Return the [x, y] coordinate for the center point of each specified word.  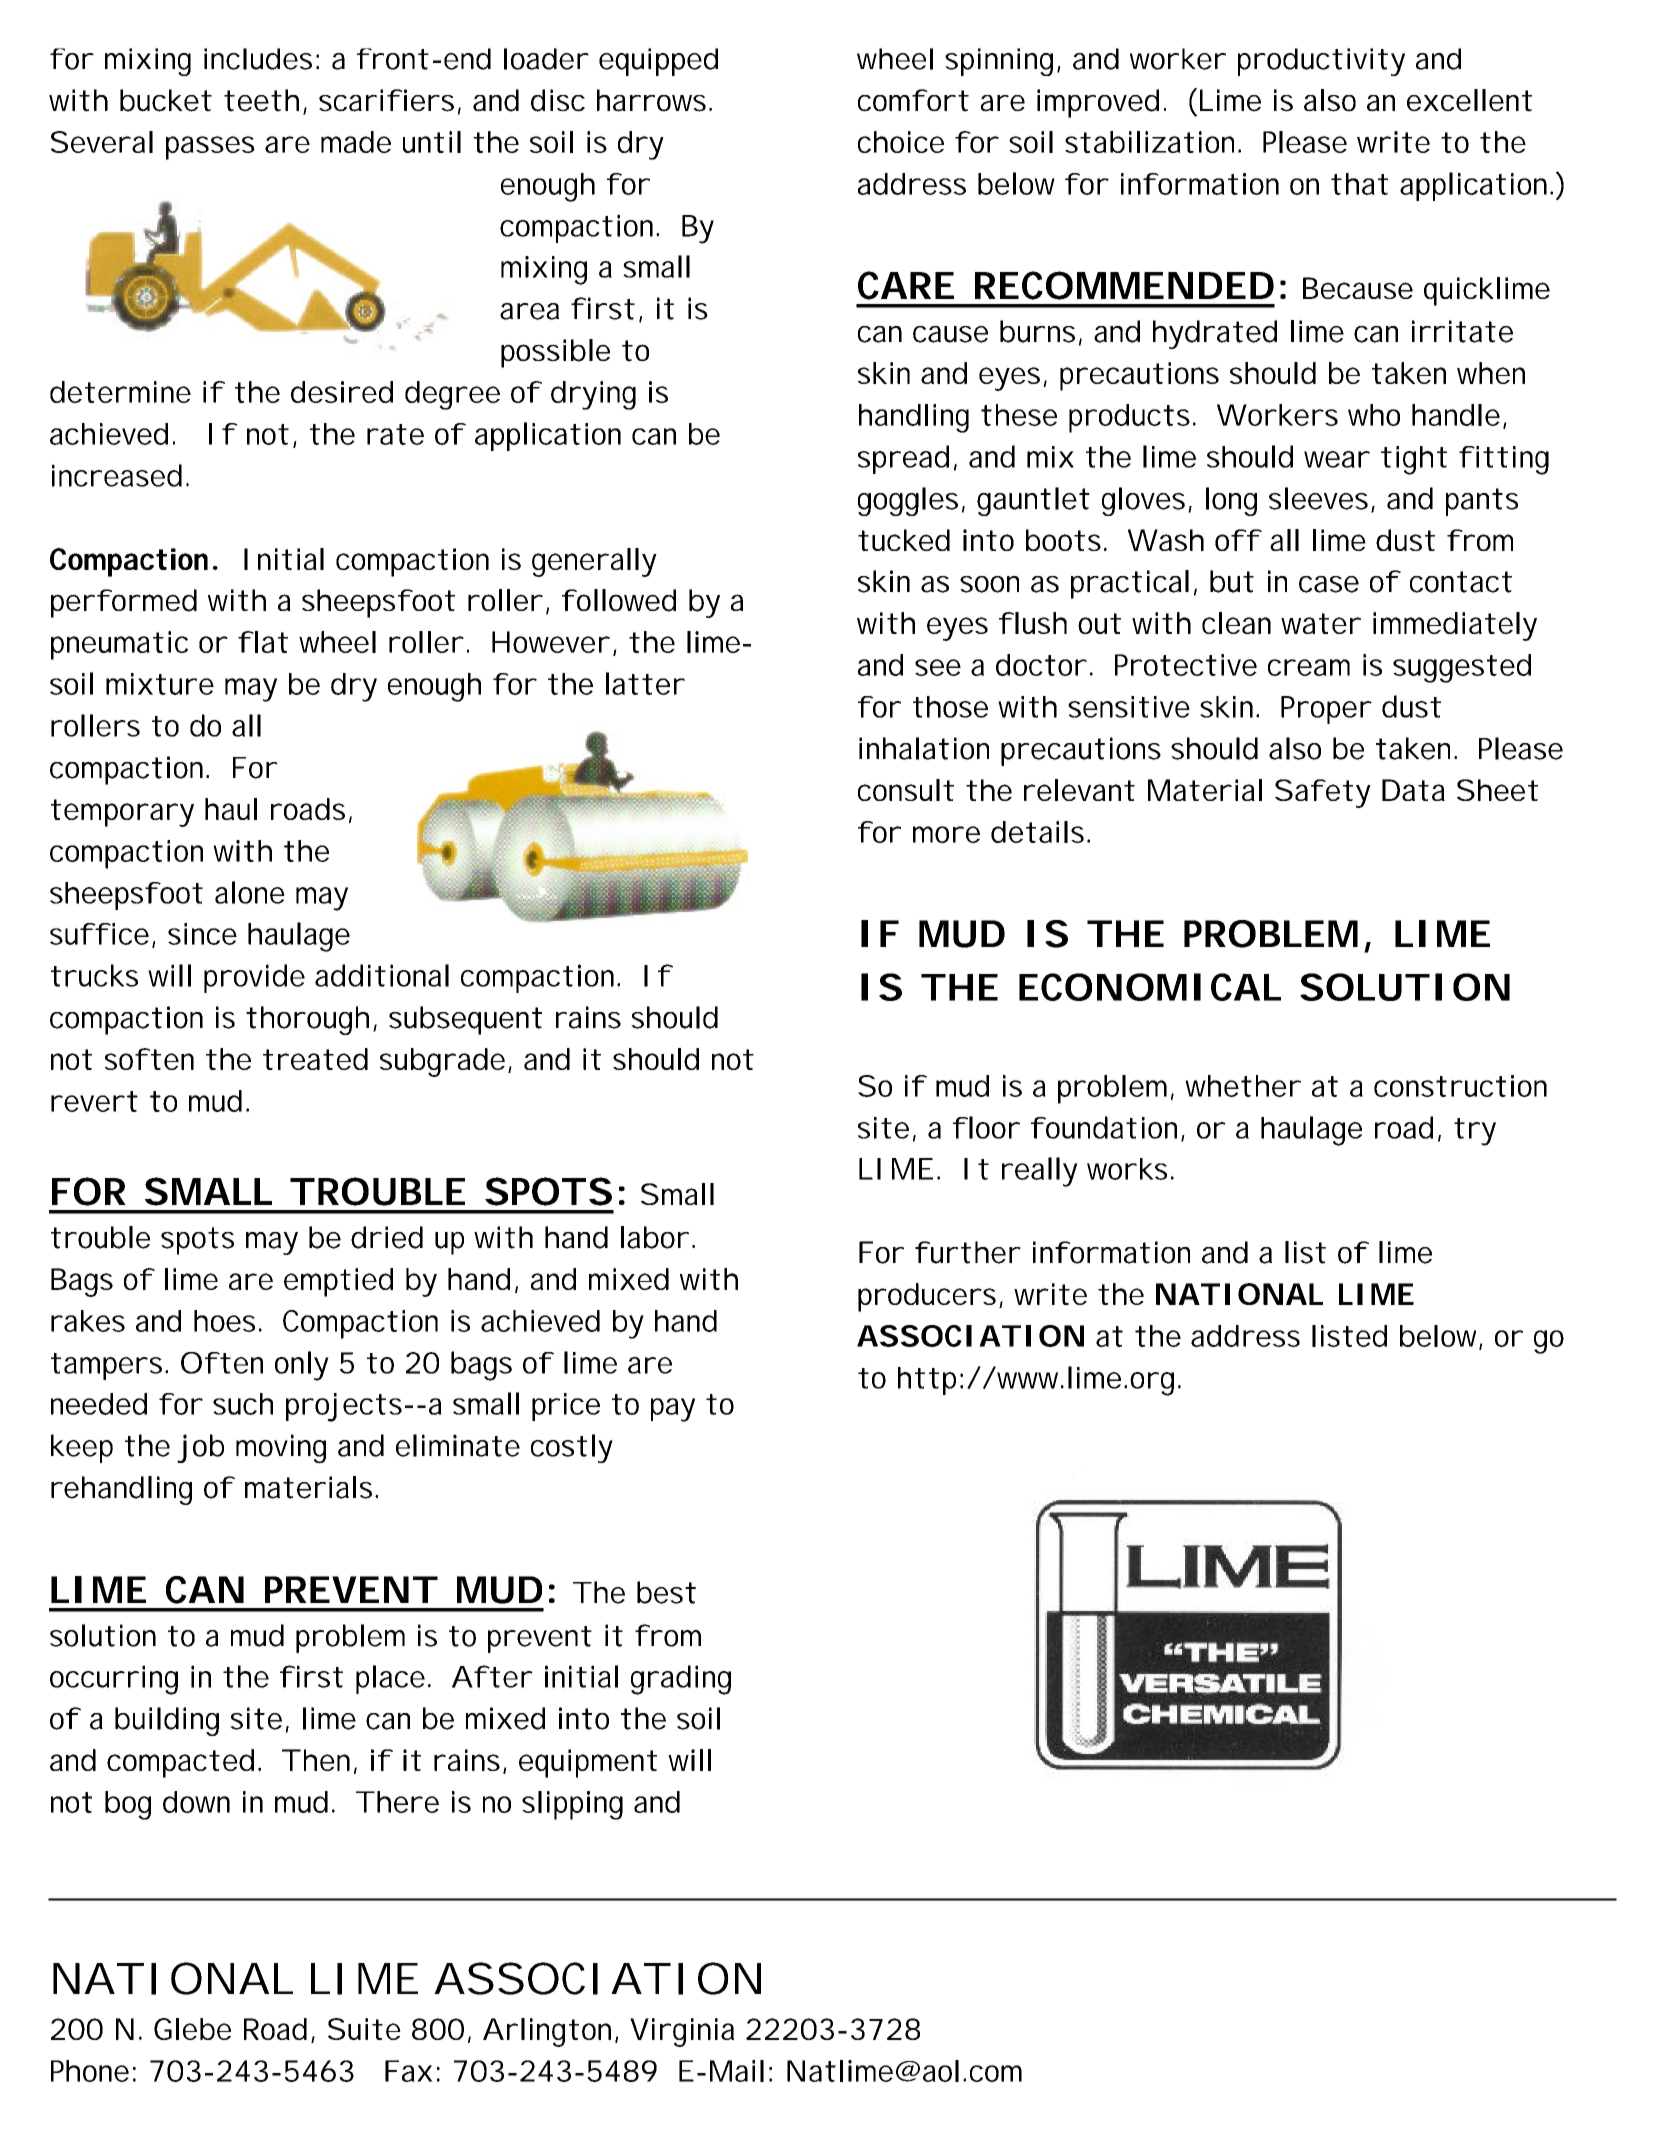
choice [901, 142]
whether [1243, 1086]
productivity [1321, 62]
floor [986, 1127]
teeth [261, 100]
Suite [364, 2029]
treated [315, 1059]
